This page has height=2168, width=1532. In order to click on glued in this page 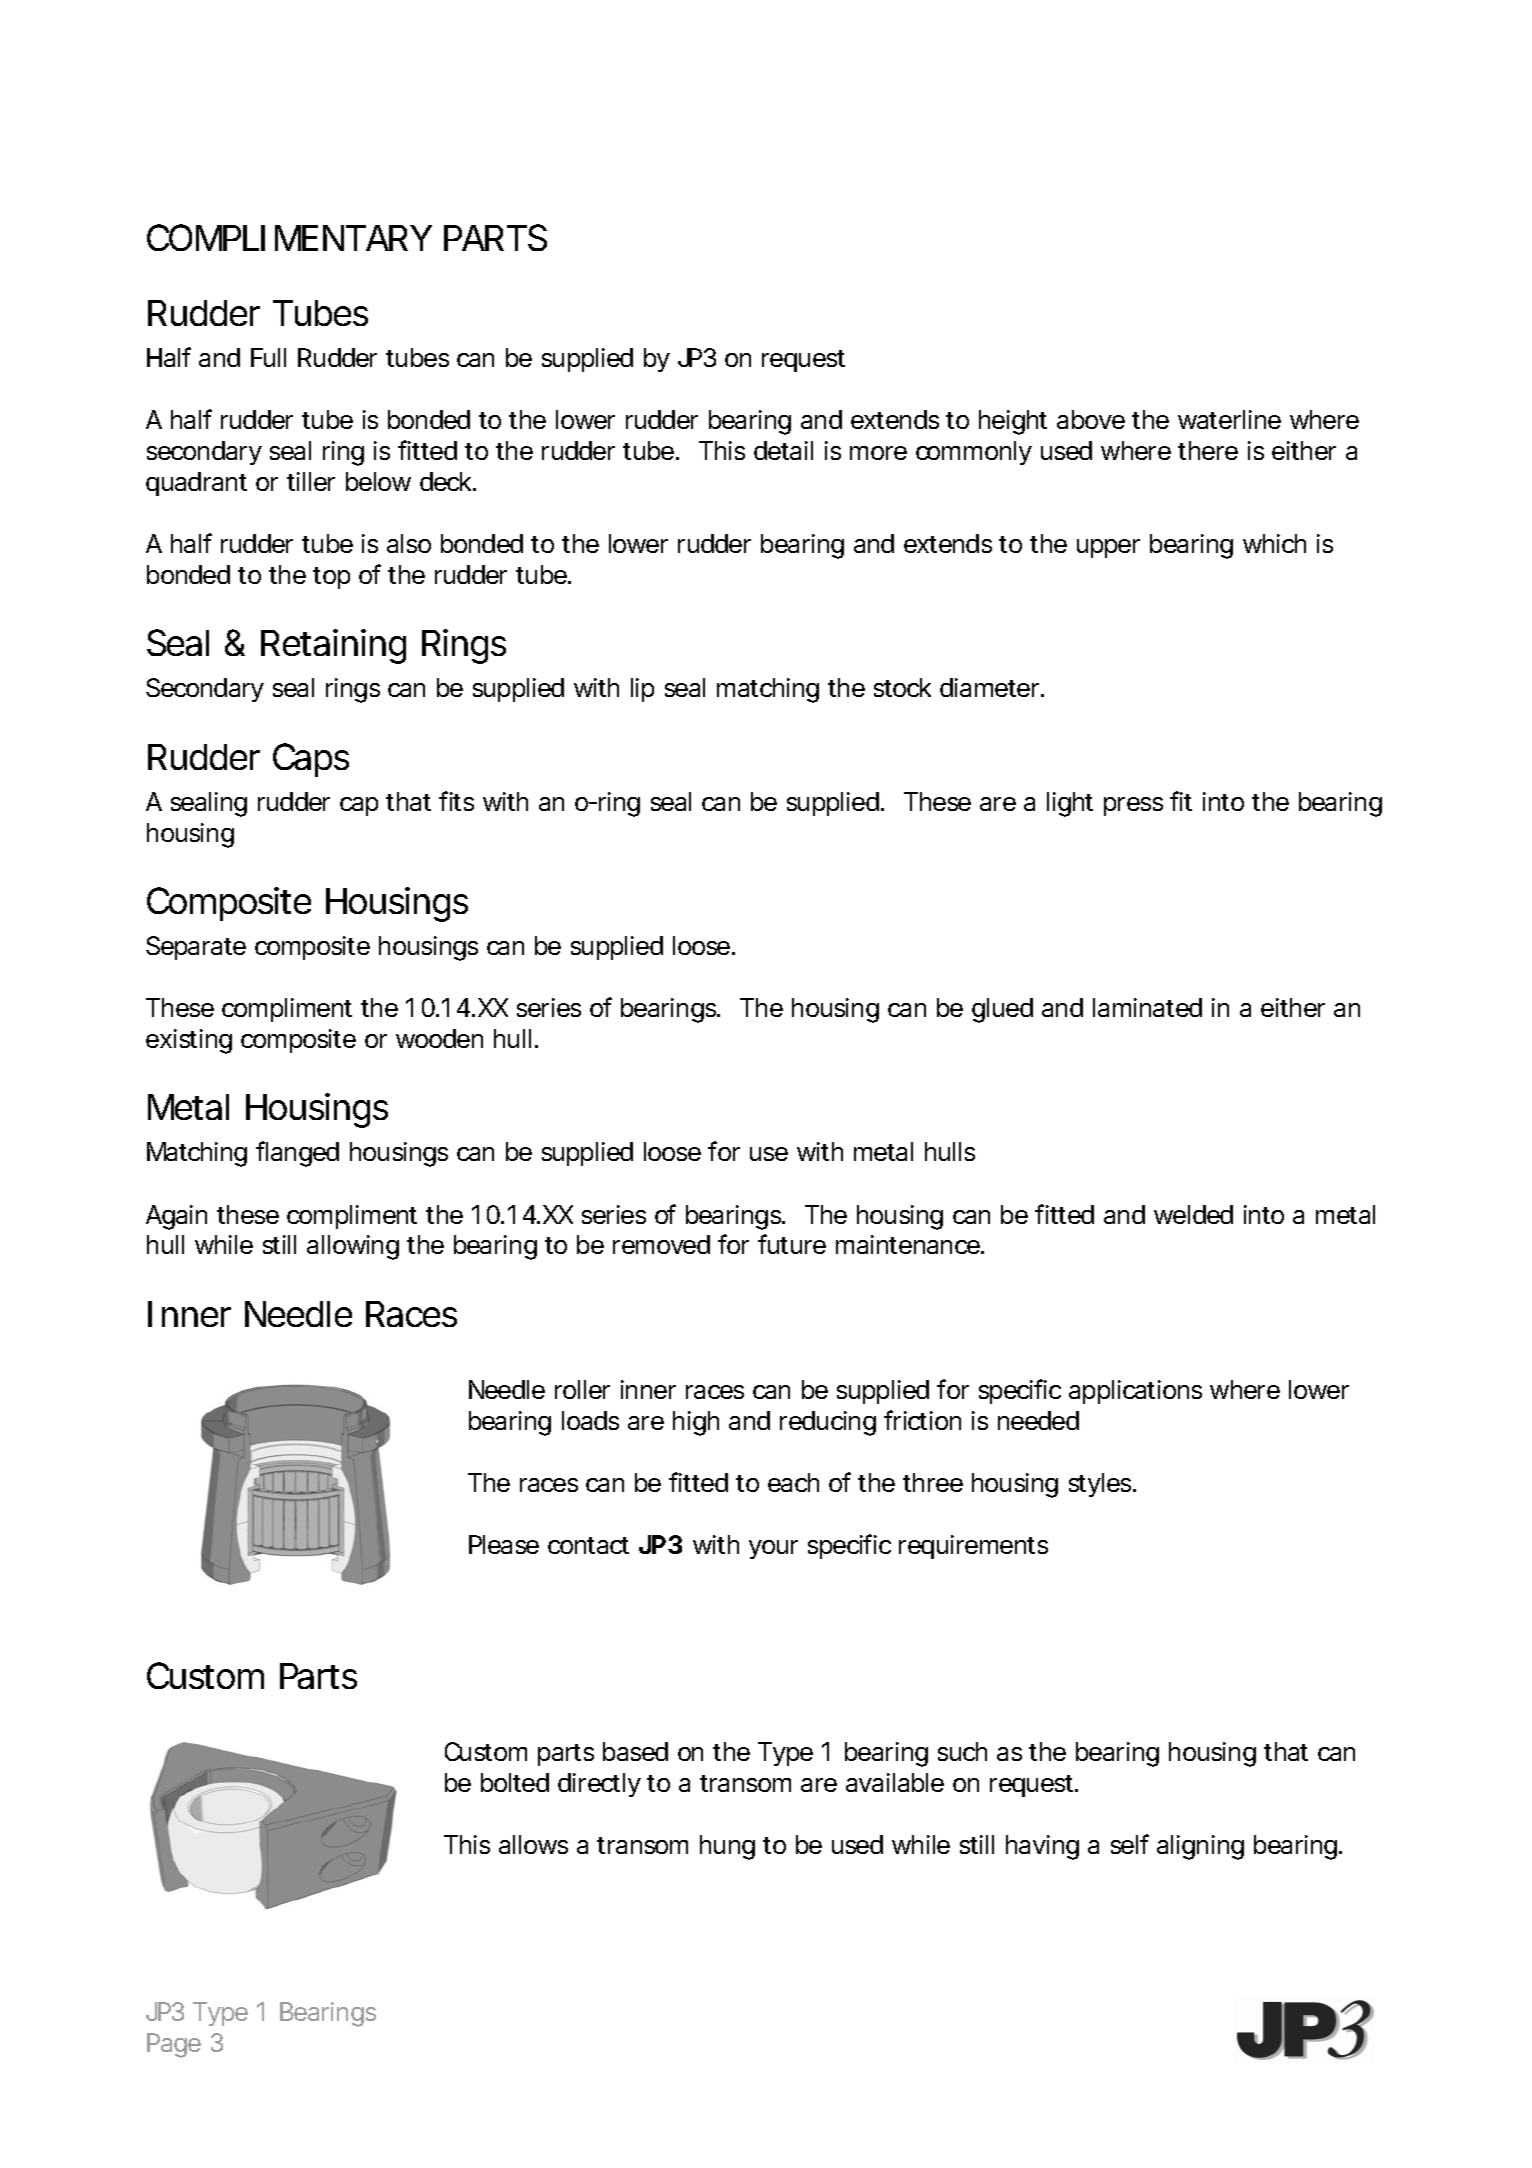, I will do `click(1002, 1010)`.
